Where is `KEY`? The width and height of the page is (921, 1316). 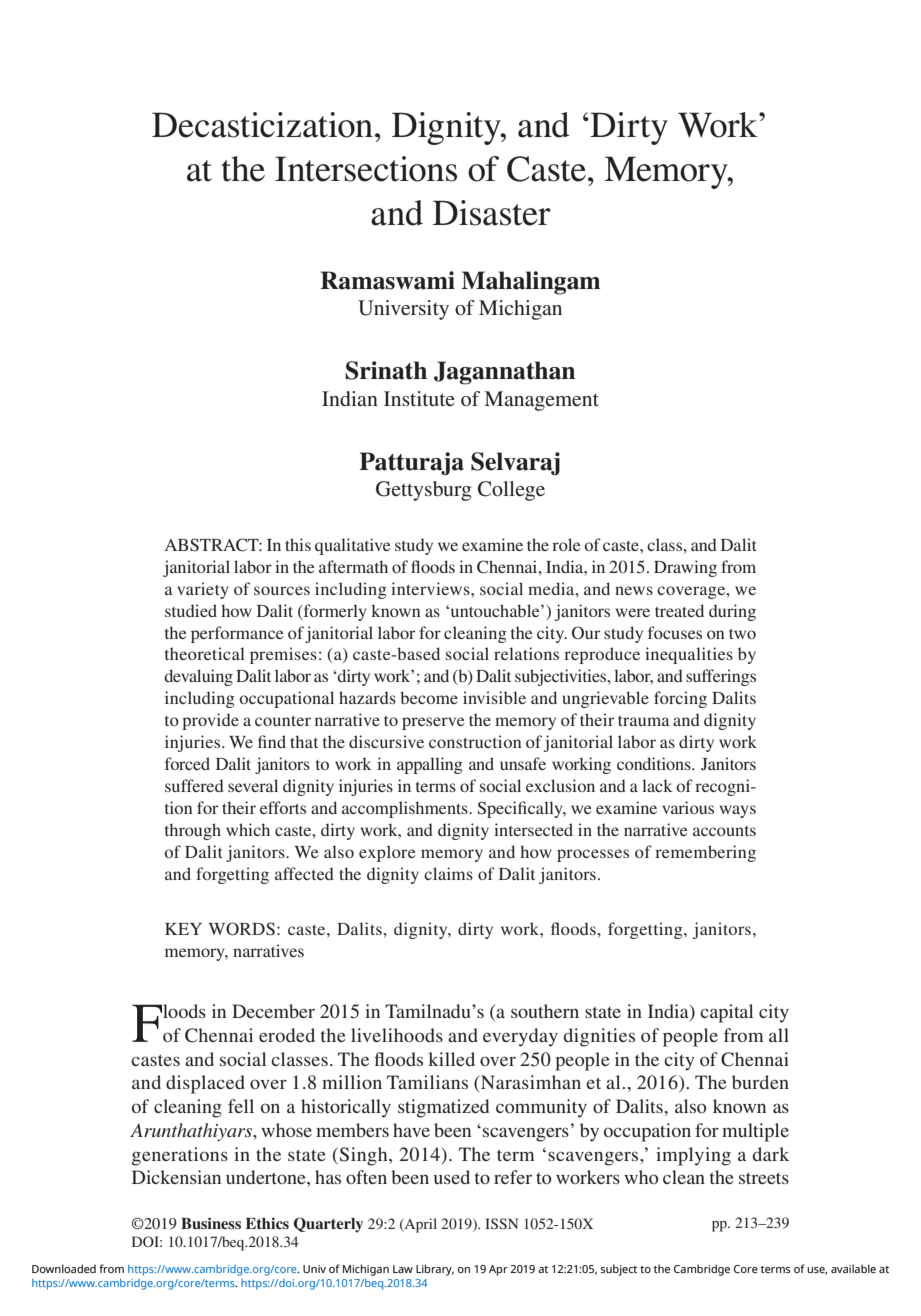
KEY is located at coordinates (183, 929).
